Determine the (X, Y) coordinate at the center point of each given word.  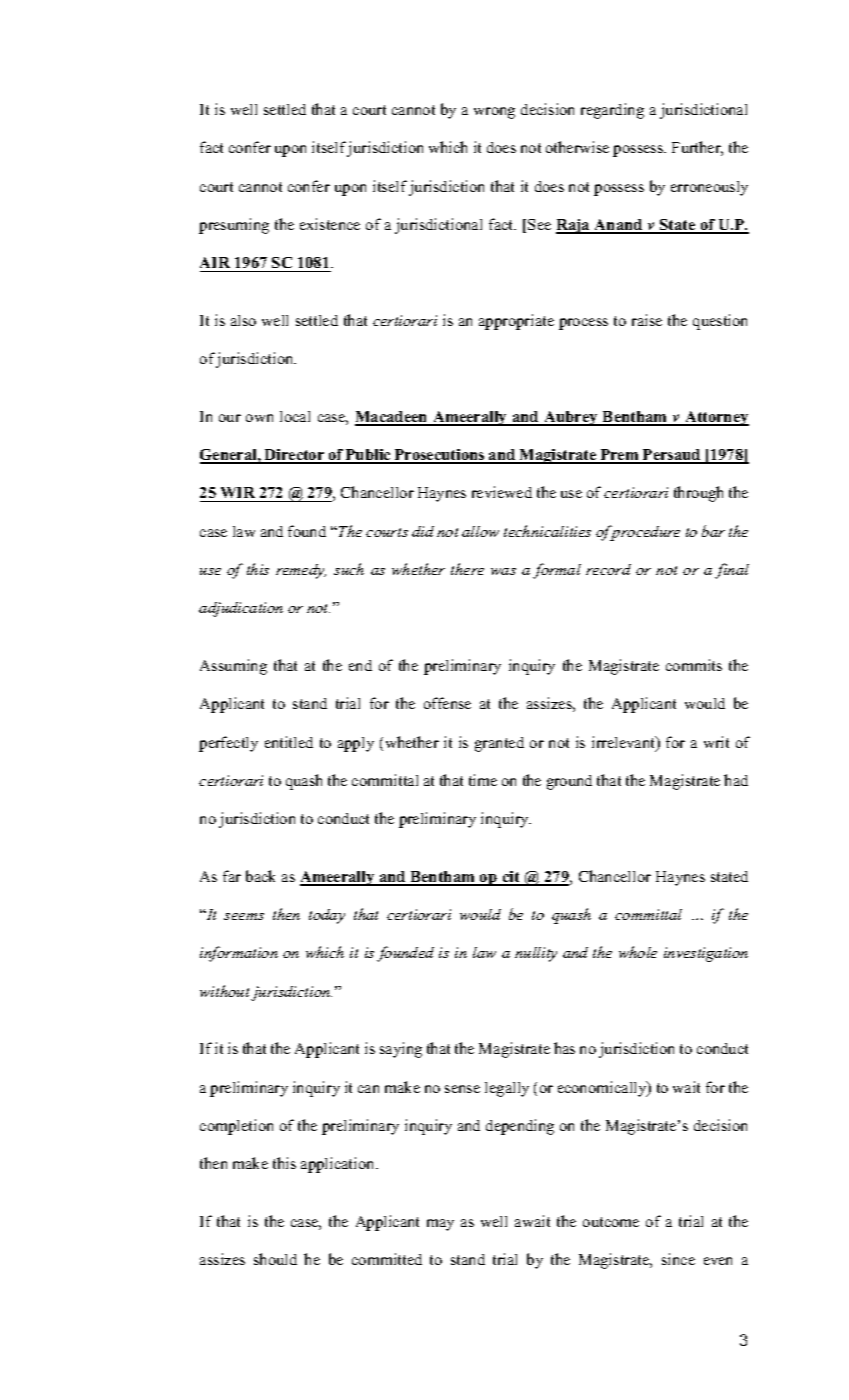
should (275, 1259)
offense (447, 703)
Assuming (233, 667)
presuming (234, 226)
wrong (494, 113)
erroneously (709, 188)
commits (694, 665)
